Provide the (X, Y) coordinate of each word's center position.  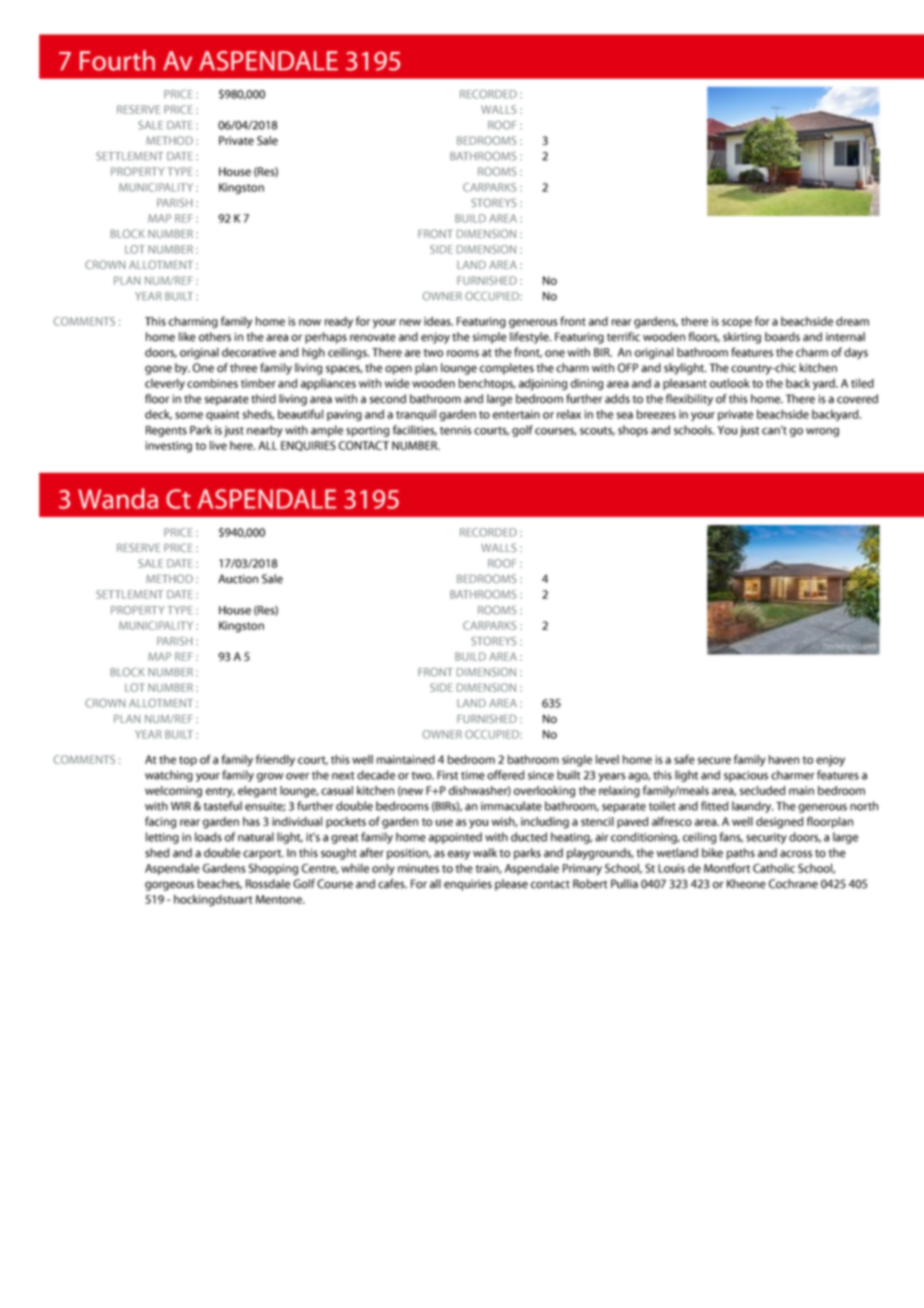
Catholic (774, 868)
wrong (822, 432)
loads (208, 837)
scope (737, 323)
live (218, 445)
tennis (456, 430)
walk (485, 853)
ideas (438, 321)
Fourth (117, 60)
